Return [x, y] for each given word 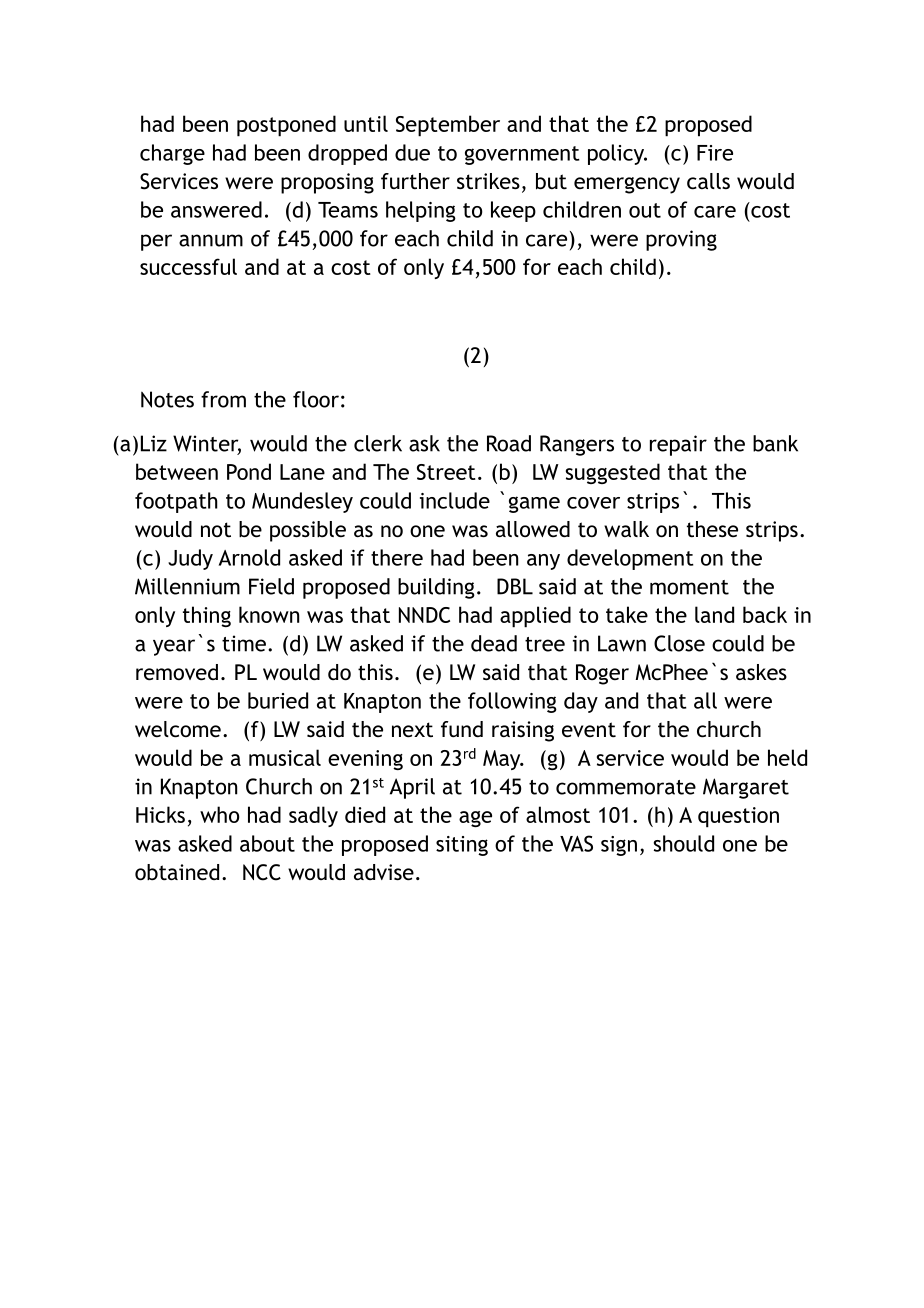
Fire [715, 153]
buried [278, 700]
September [448, 126]
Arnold [249, 557]
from [223, 399]
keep [513, 211]
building [436, 588]
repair [678, 445]
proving [681, 240]
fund [462, 729]
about [267, 843]
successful [188, 266]
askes [761, 672]
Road [509, 443]
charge [172, 154]
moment [689, 587]
